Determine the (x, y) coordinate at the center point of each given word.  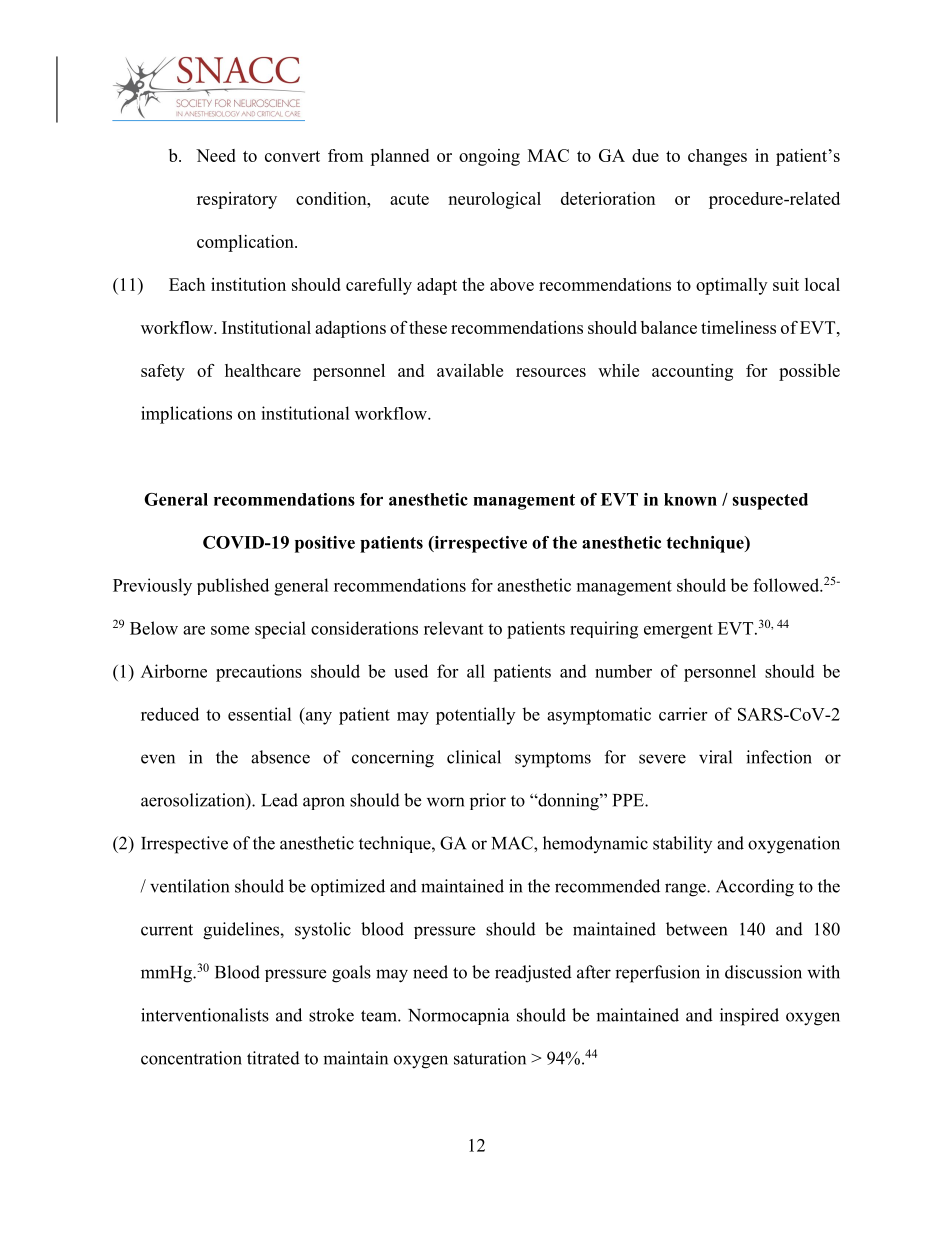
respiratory (237, 200)
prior (488, 801)
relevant (453, 628)
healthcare (263, 370)
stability (682, 844)
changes (717, 157)
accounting (692, 372)
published (233, 586)
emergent (678, 631)
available (470, 370)
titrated (273, 1058)
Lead (279, 800)
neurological (494, 200)
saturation (490, 1058)
